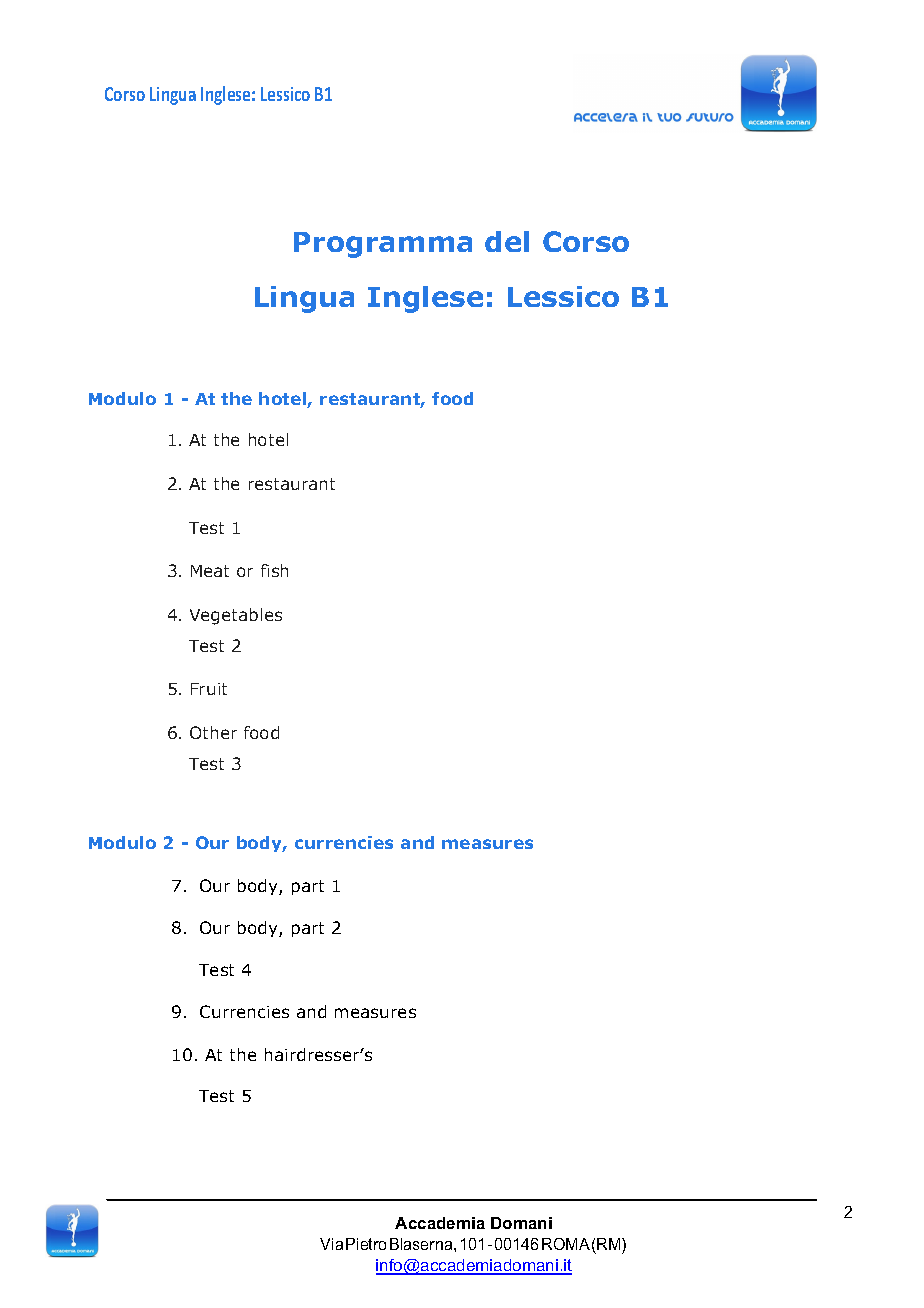  I want to click on ROMA, so click(566, 1244).
